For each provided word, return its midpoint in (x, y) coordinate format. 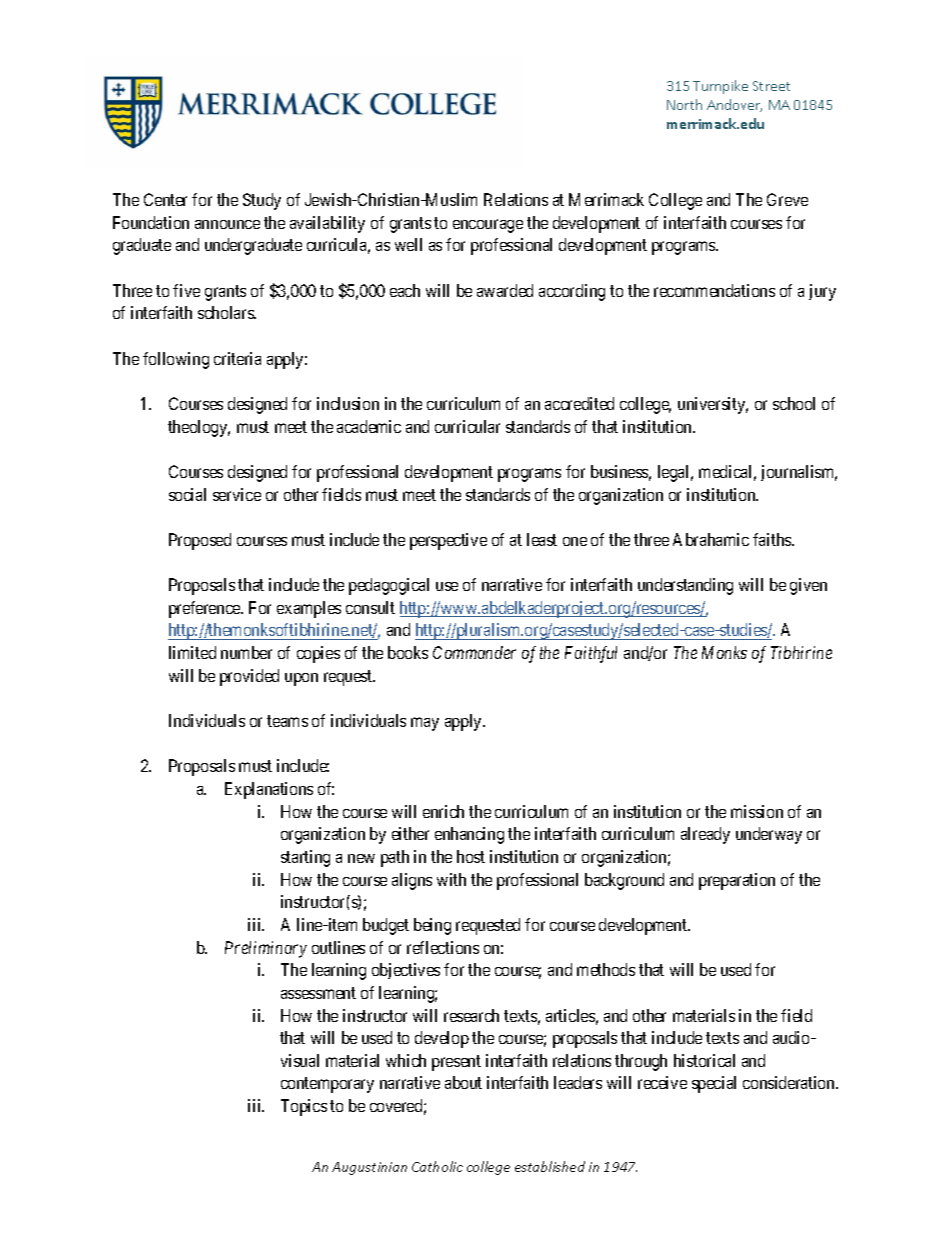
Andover (734, 105)
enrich (443, 811)
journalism (799, 473)
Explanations (269, 790)
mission (757, 811)
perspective (448, 541)
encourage (488, 226)
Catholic (437, 1166)
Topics (304, 1107)
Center (165, 199)
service (237, 494)
